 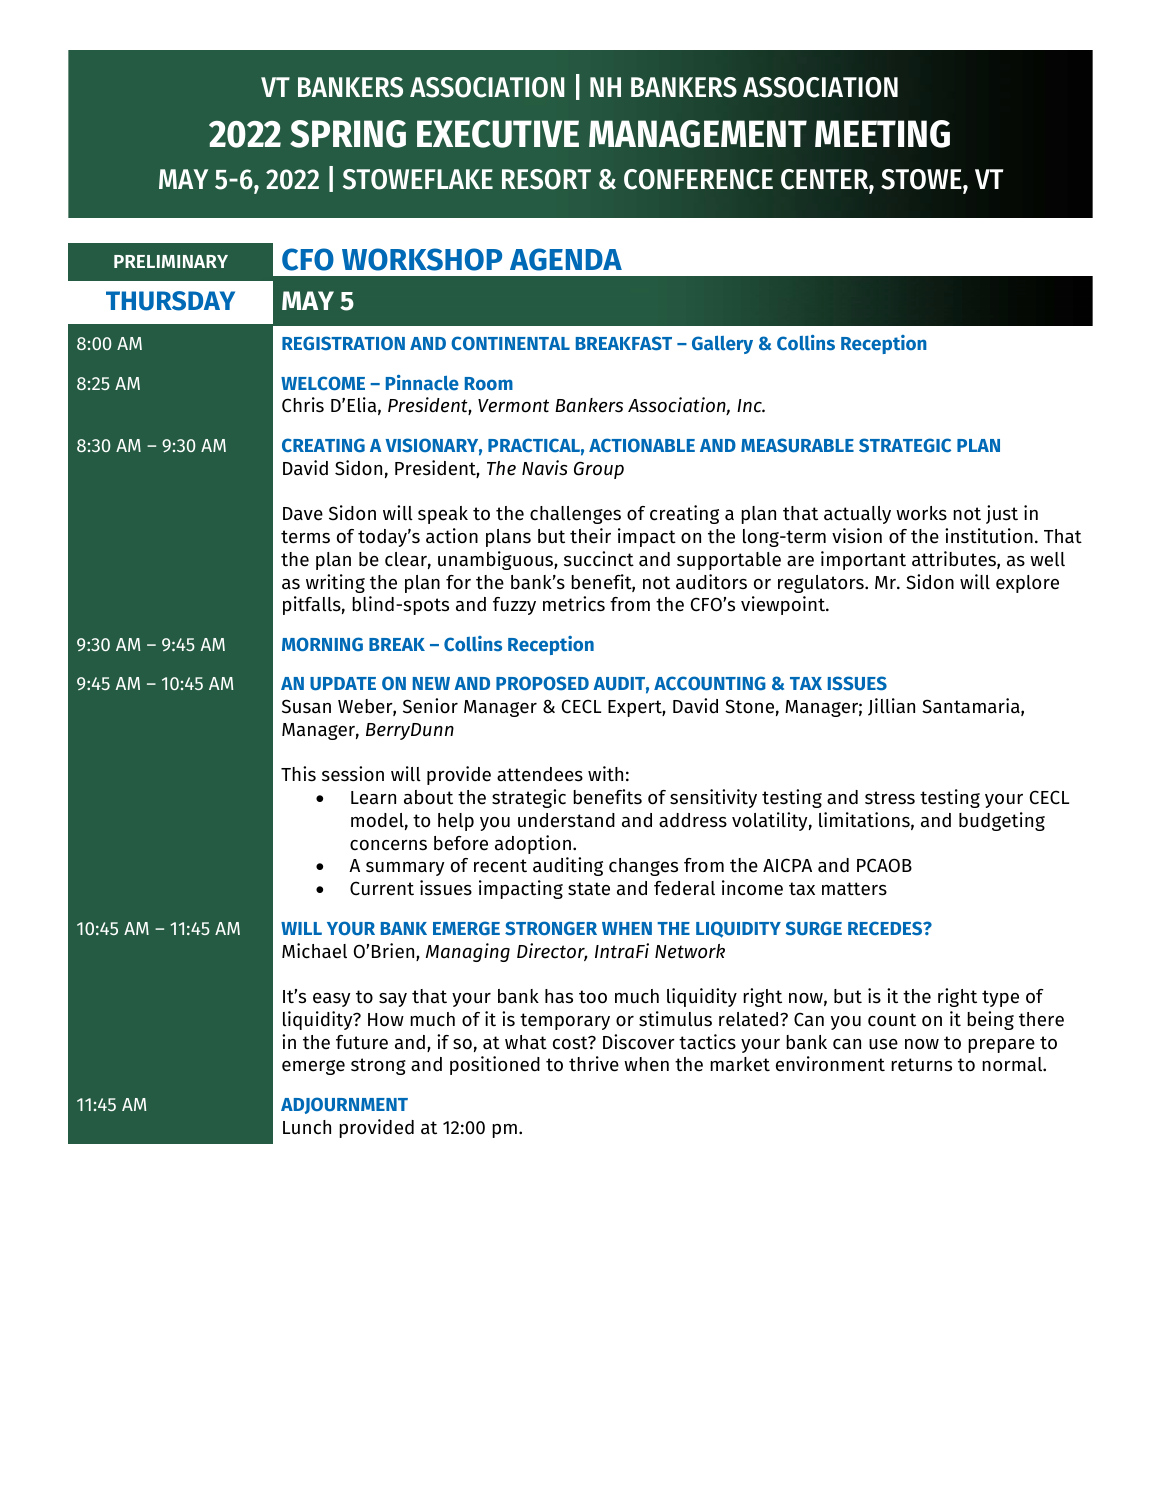 I want to click on MEASURABLE, so click(x=797, y=445).
